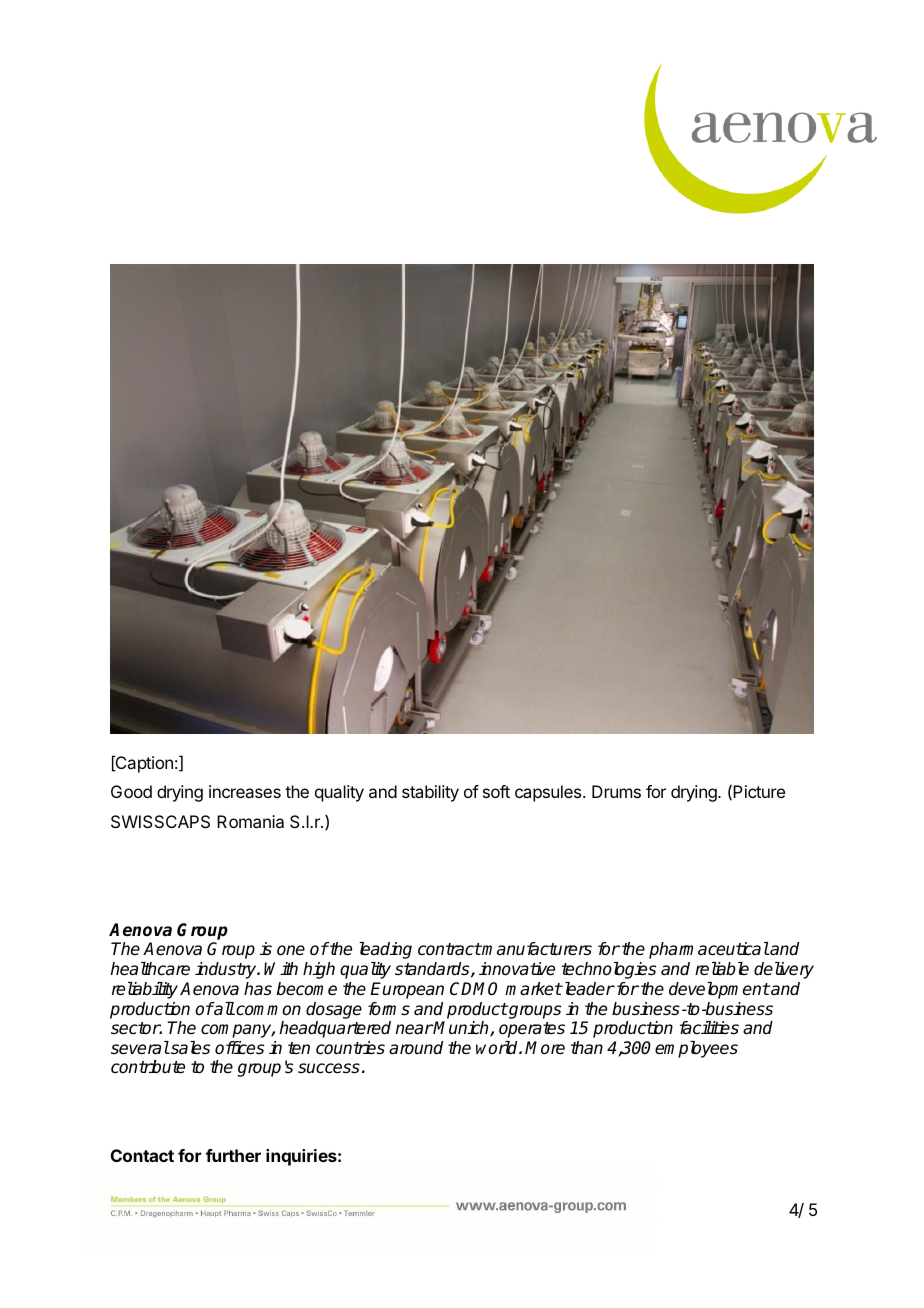  I want to click on further, so click(233, 1155).
